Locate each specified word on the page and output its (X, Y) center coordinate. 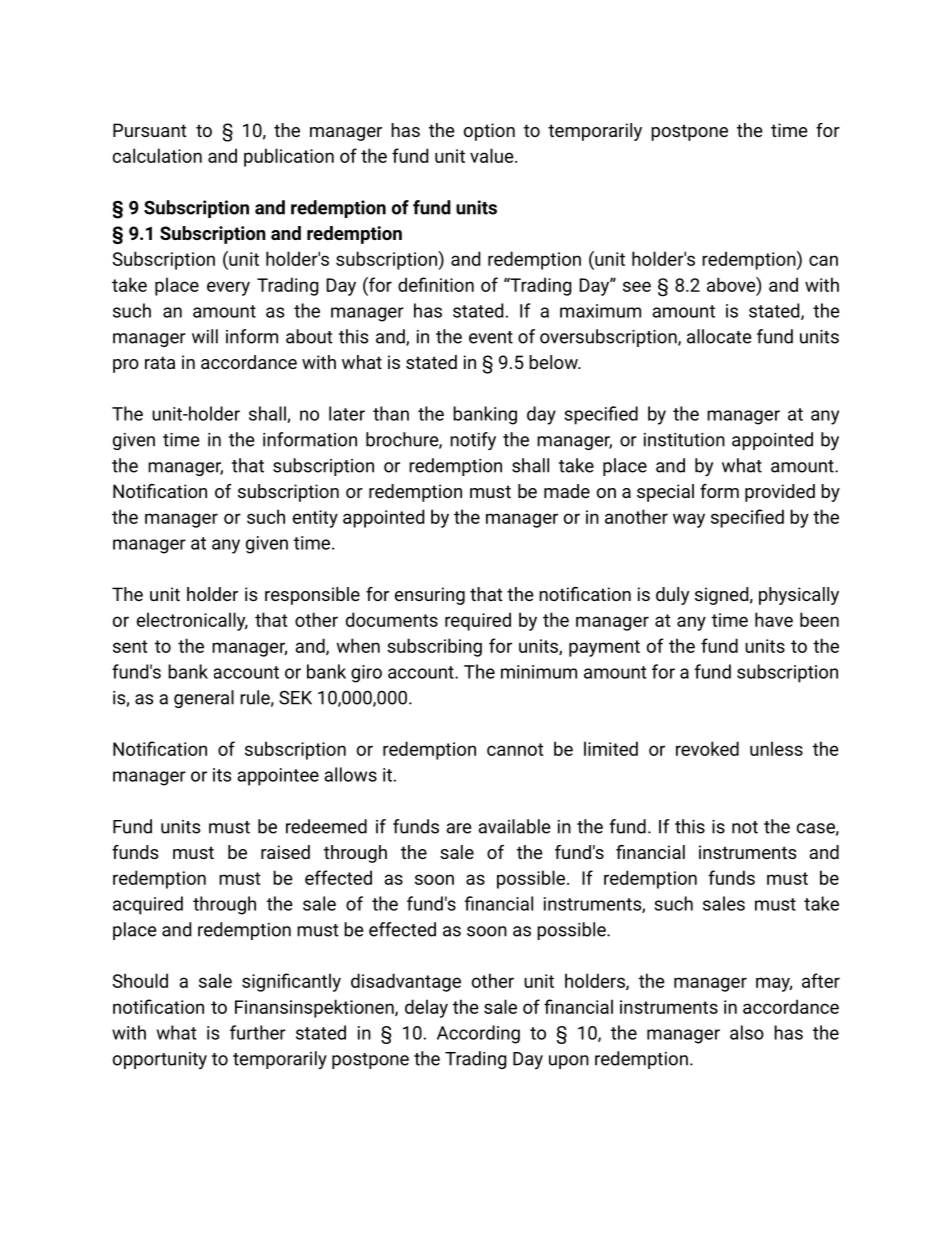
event (491, 337)
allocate (719, 336)
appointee (278, 777)
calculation (157, 155)
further (258, 1032)
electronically (192, 621)
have (774, 619)
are (458, 828)
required (478, 621)
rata (160, 362)
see (637, 286)
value (493, 155)
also (747, 1032)
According (478, 1034)
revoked (707, 748)
